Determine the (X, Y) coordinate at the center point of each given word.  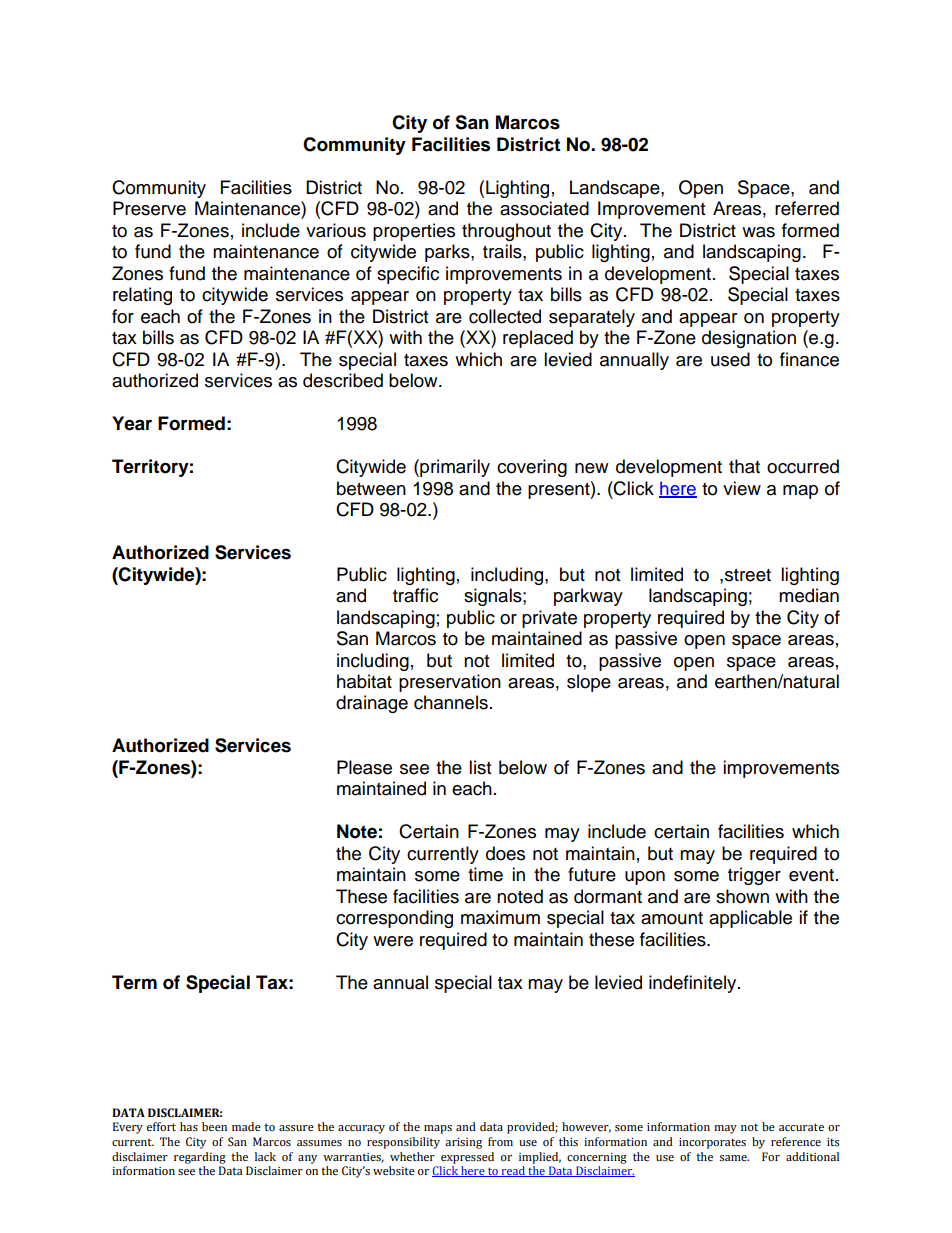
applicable (750, 919)
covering (532, 468)
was (758, 232)
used (730, 359)
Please (364, 767)
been (214, 1126)
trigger (754, 876)
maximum (500, 917)
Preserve (149, 208)
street (748, 575)
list (480, 767)
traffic (415, 595)
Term (134, 982)
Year (132, 423)
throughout (506, 232)
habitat (364, 681)
